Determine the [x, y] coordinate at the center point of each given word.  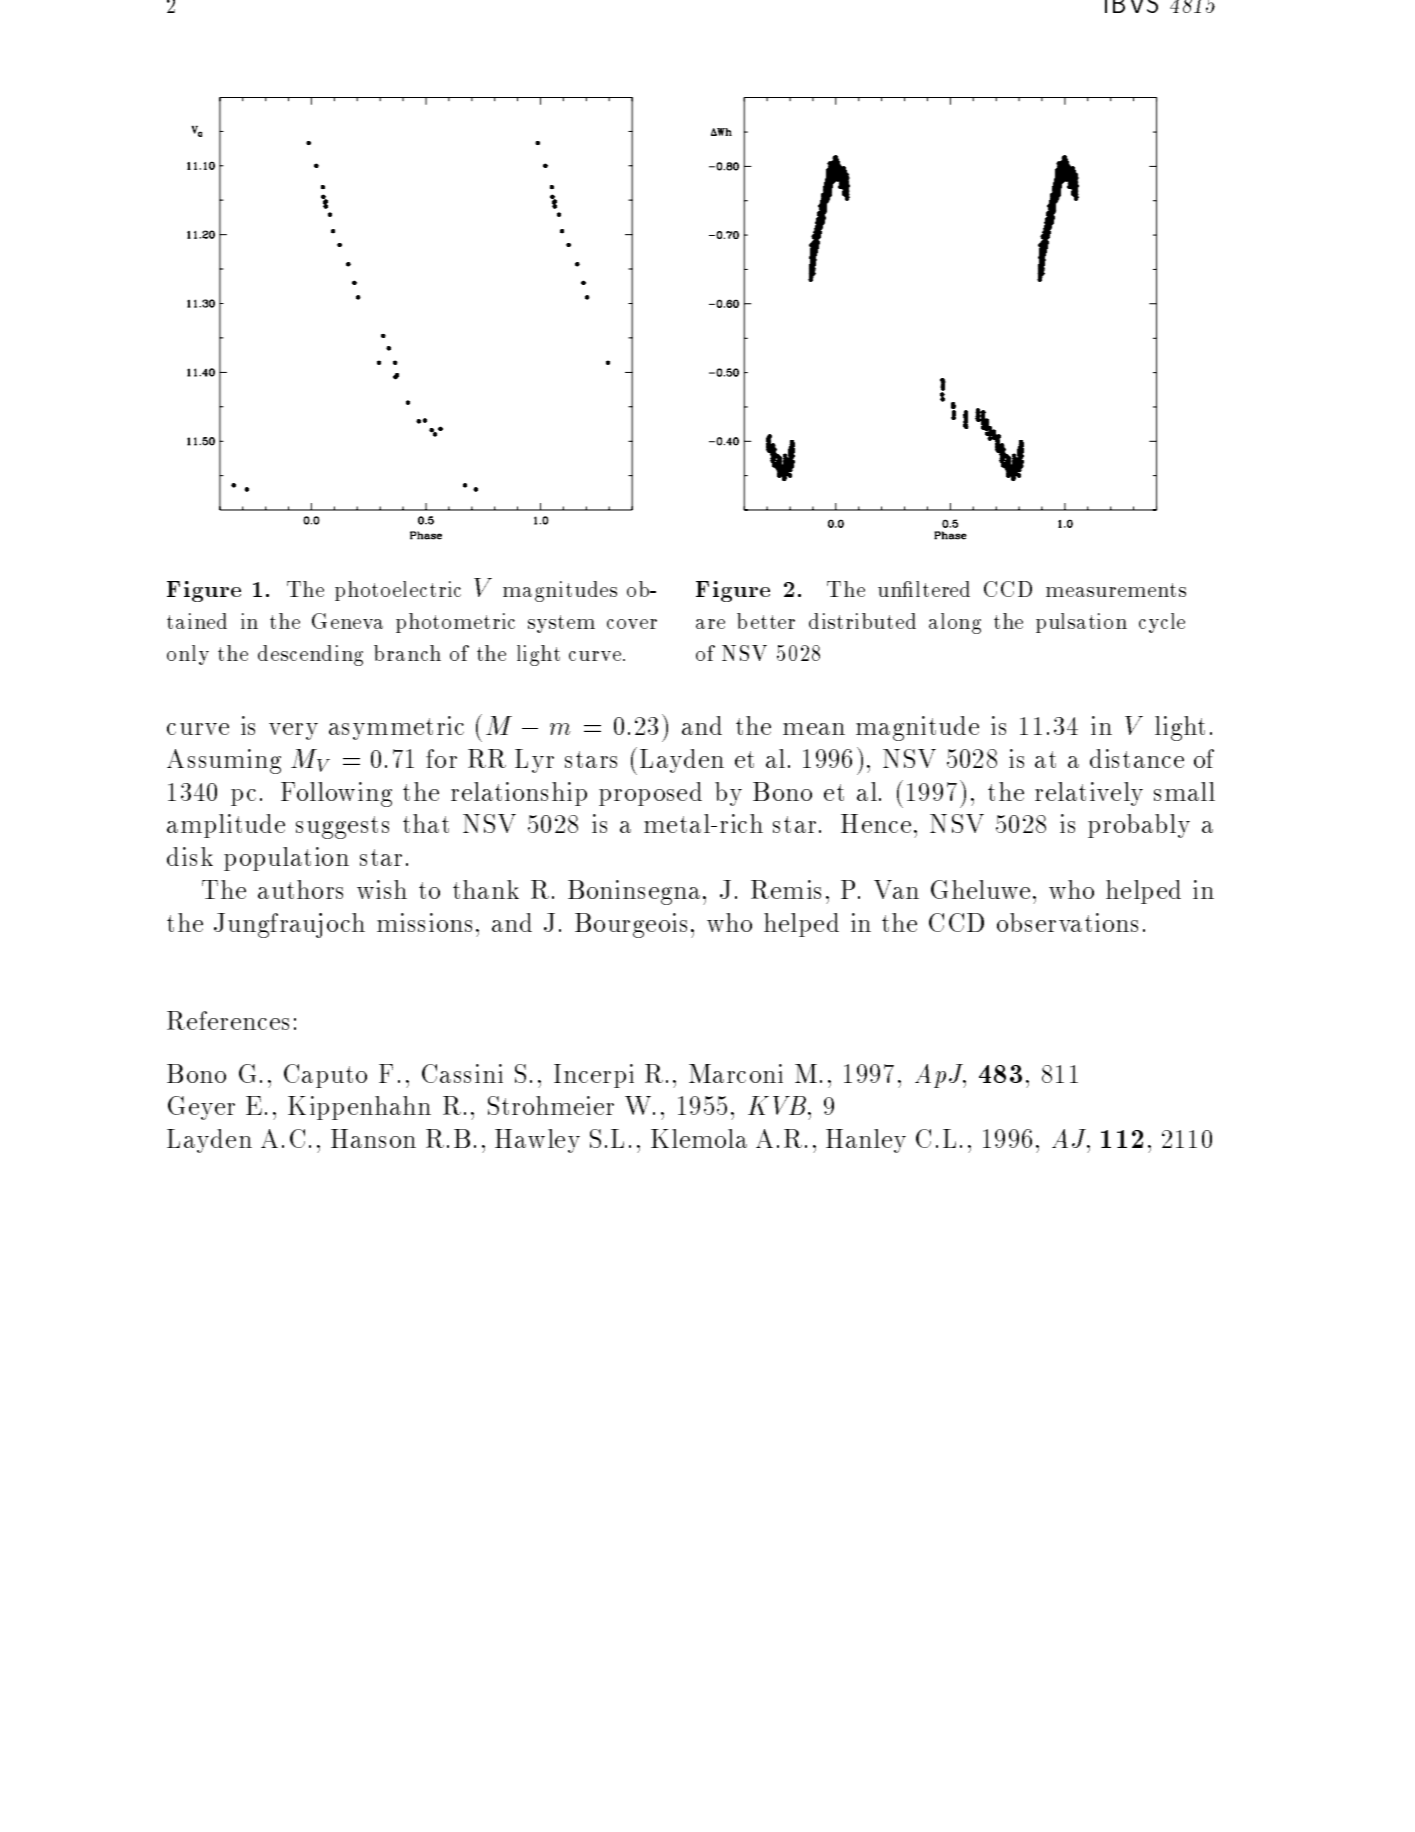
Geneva [347, 621]
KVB [778, 1105]
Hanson [373, 1138]
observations [1067, 922]
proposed [650, 794]
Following [336, 794]
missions [424, 922]
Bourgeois [631, 925]
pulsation [1081, 623]
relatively [1089, 794]
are [710, 624]
